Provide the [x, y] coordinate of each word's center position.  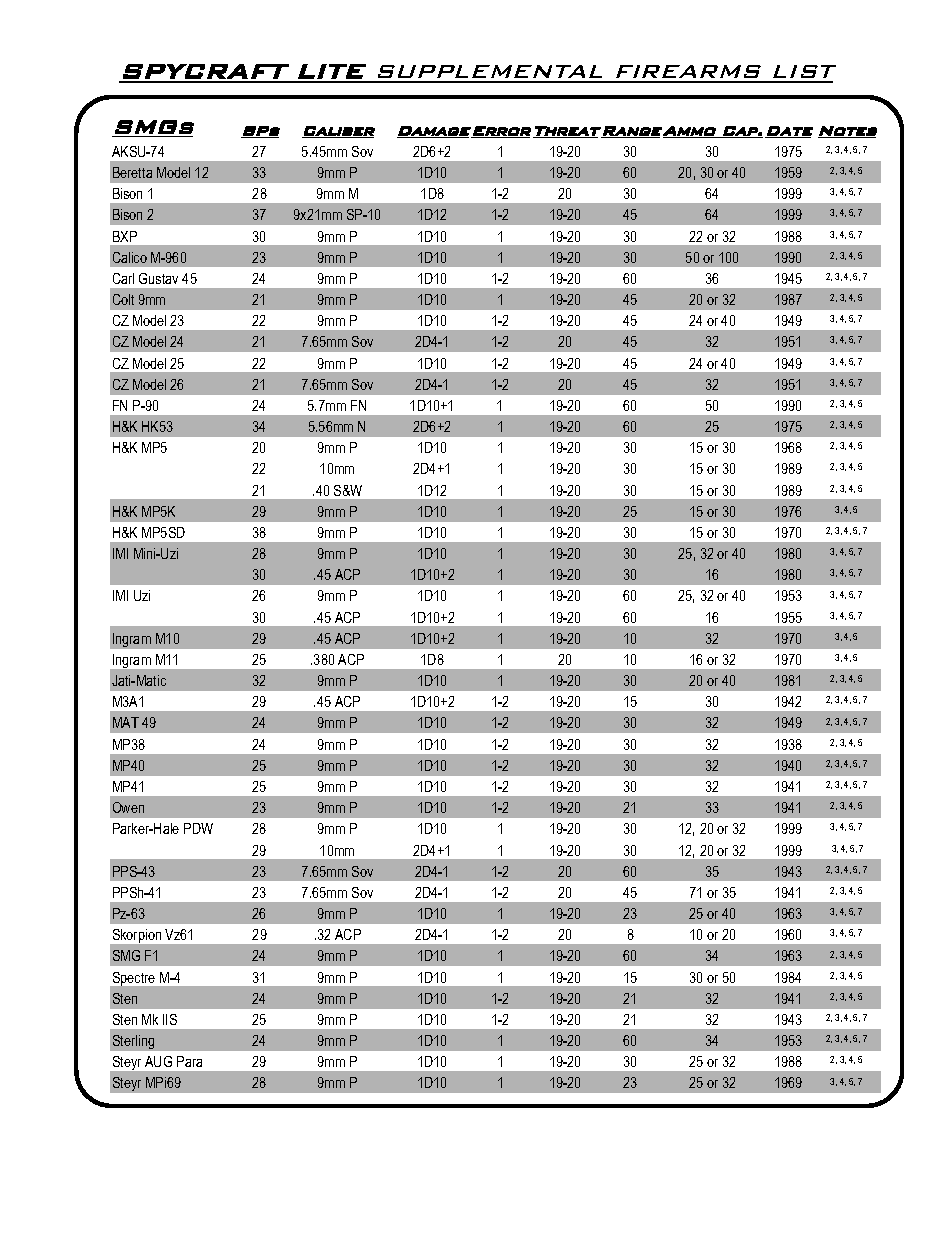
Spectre [134, 979]
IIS [170, 1019]
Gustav [158, 278]
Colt [123, 299]
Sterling [133, 1042]
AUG [158, 1061]
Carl [123, 278]
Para [189, 1061]
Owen [128, 807]
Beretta [132, 172]
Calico [130, 257]
